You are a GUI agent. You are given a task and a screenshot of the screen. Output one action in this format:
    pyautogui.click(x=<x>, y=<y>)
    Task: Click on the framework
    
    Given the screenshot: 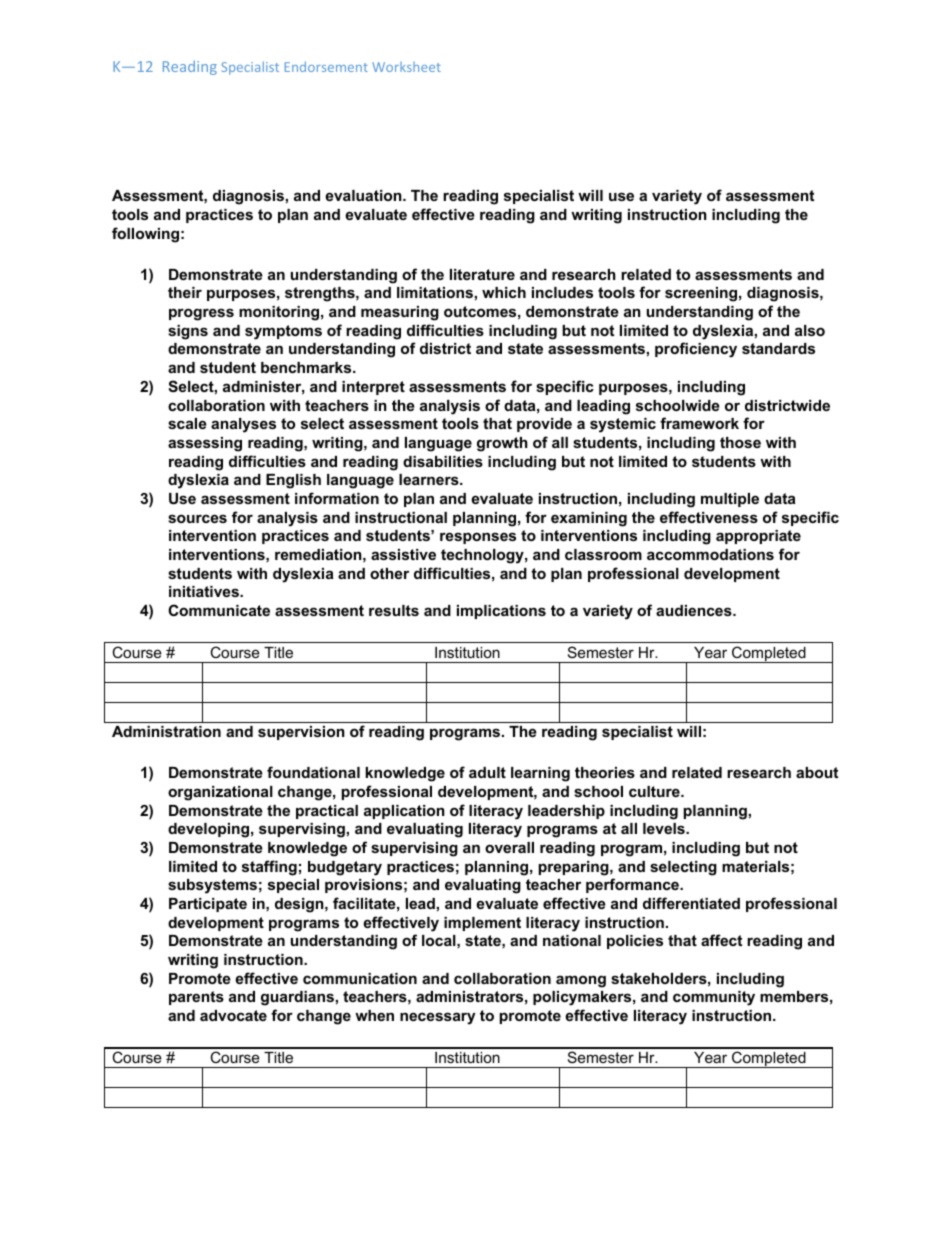 What is the action you would take?
    pyautogui.click(x=699, y=423)
